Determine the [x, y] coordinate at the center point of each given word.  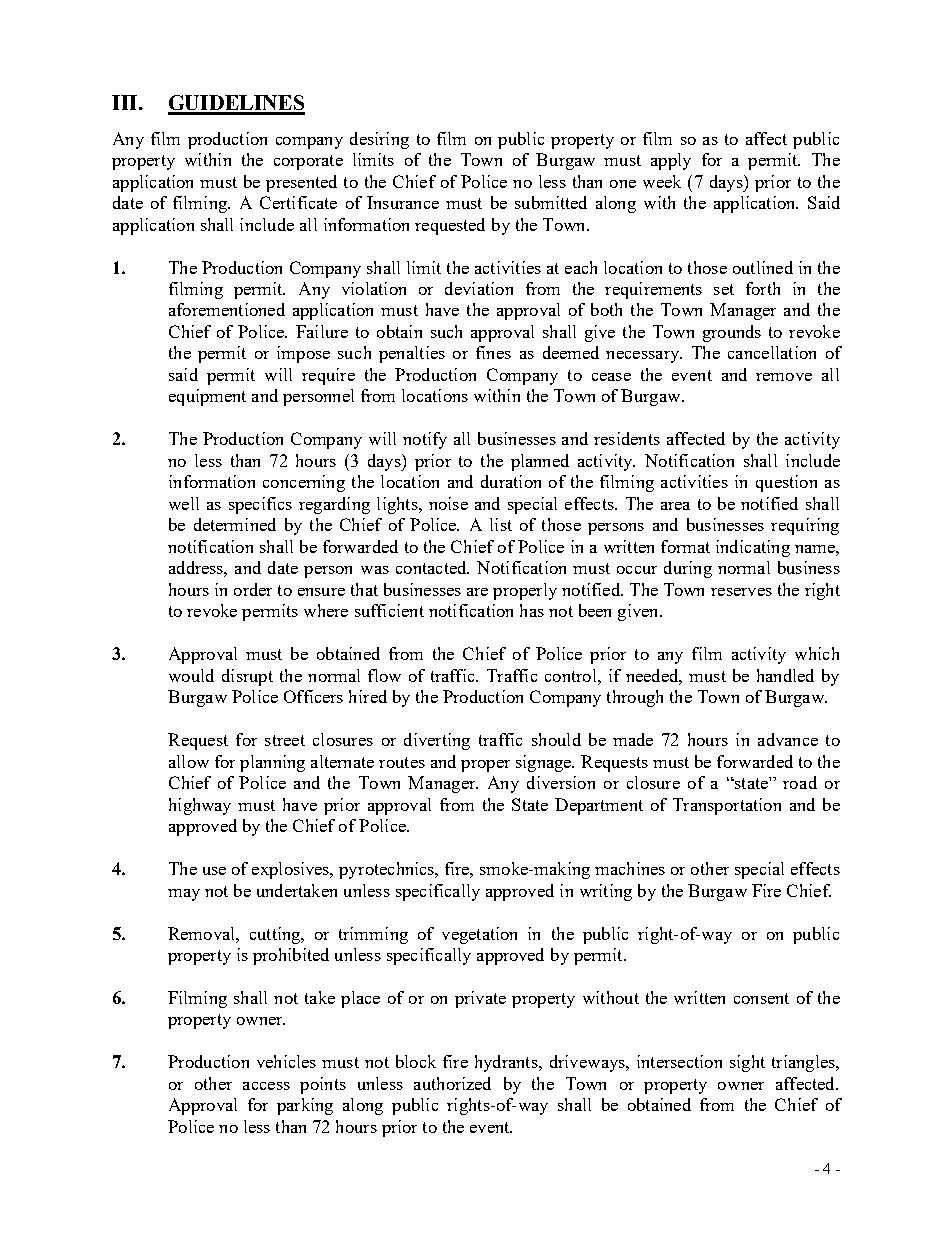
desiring [379, 140]
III [124, 102]
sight [747, 1063]
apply [671, 161]
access [266, 1086]
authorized [452, 1083]
